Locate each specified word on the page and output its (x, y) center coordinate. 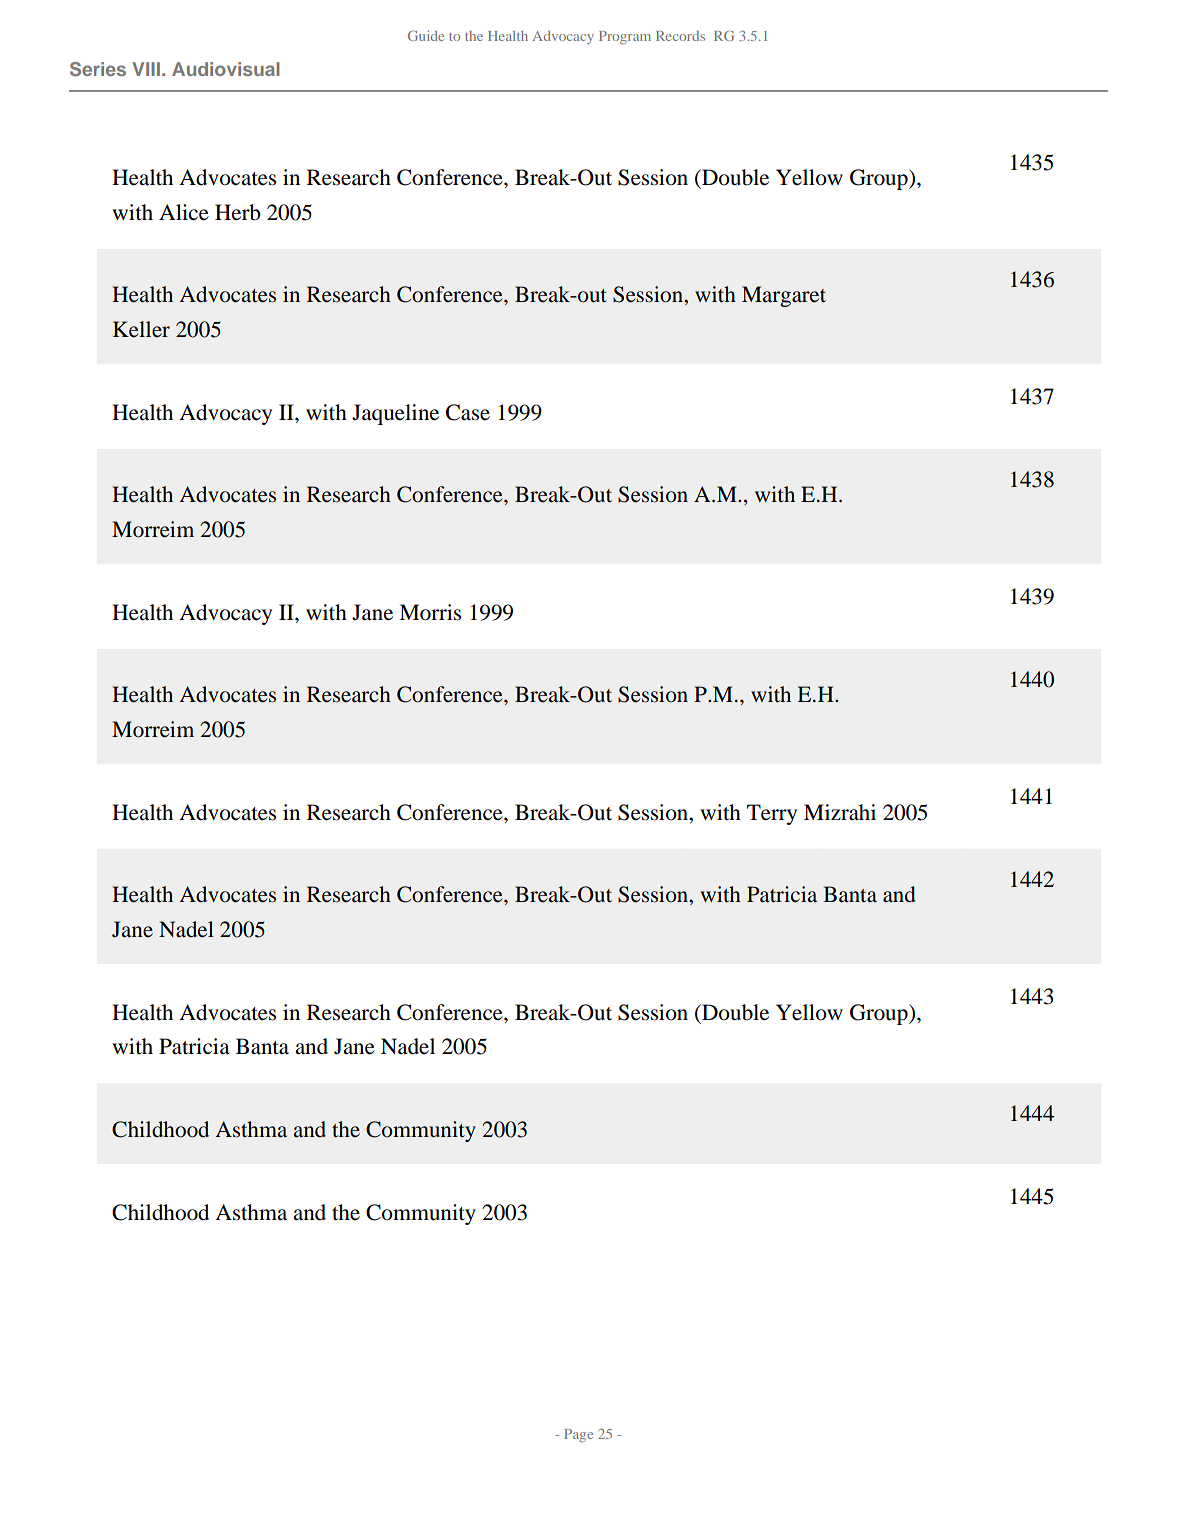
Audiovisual (226, 69)
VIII (146, 69)
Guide (426, 35)
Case (468, 412)
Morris (430, 612)
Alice (184, 212)
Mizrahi (840, 812)
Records (680, 36)
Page (578, 1435)
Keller (141, 329)
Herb (238, 212)
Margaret (784, 296)
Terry (772, 814)
